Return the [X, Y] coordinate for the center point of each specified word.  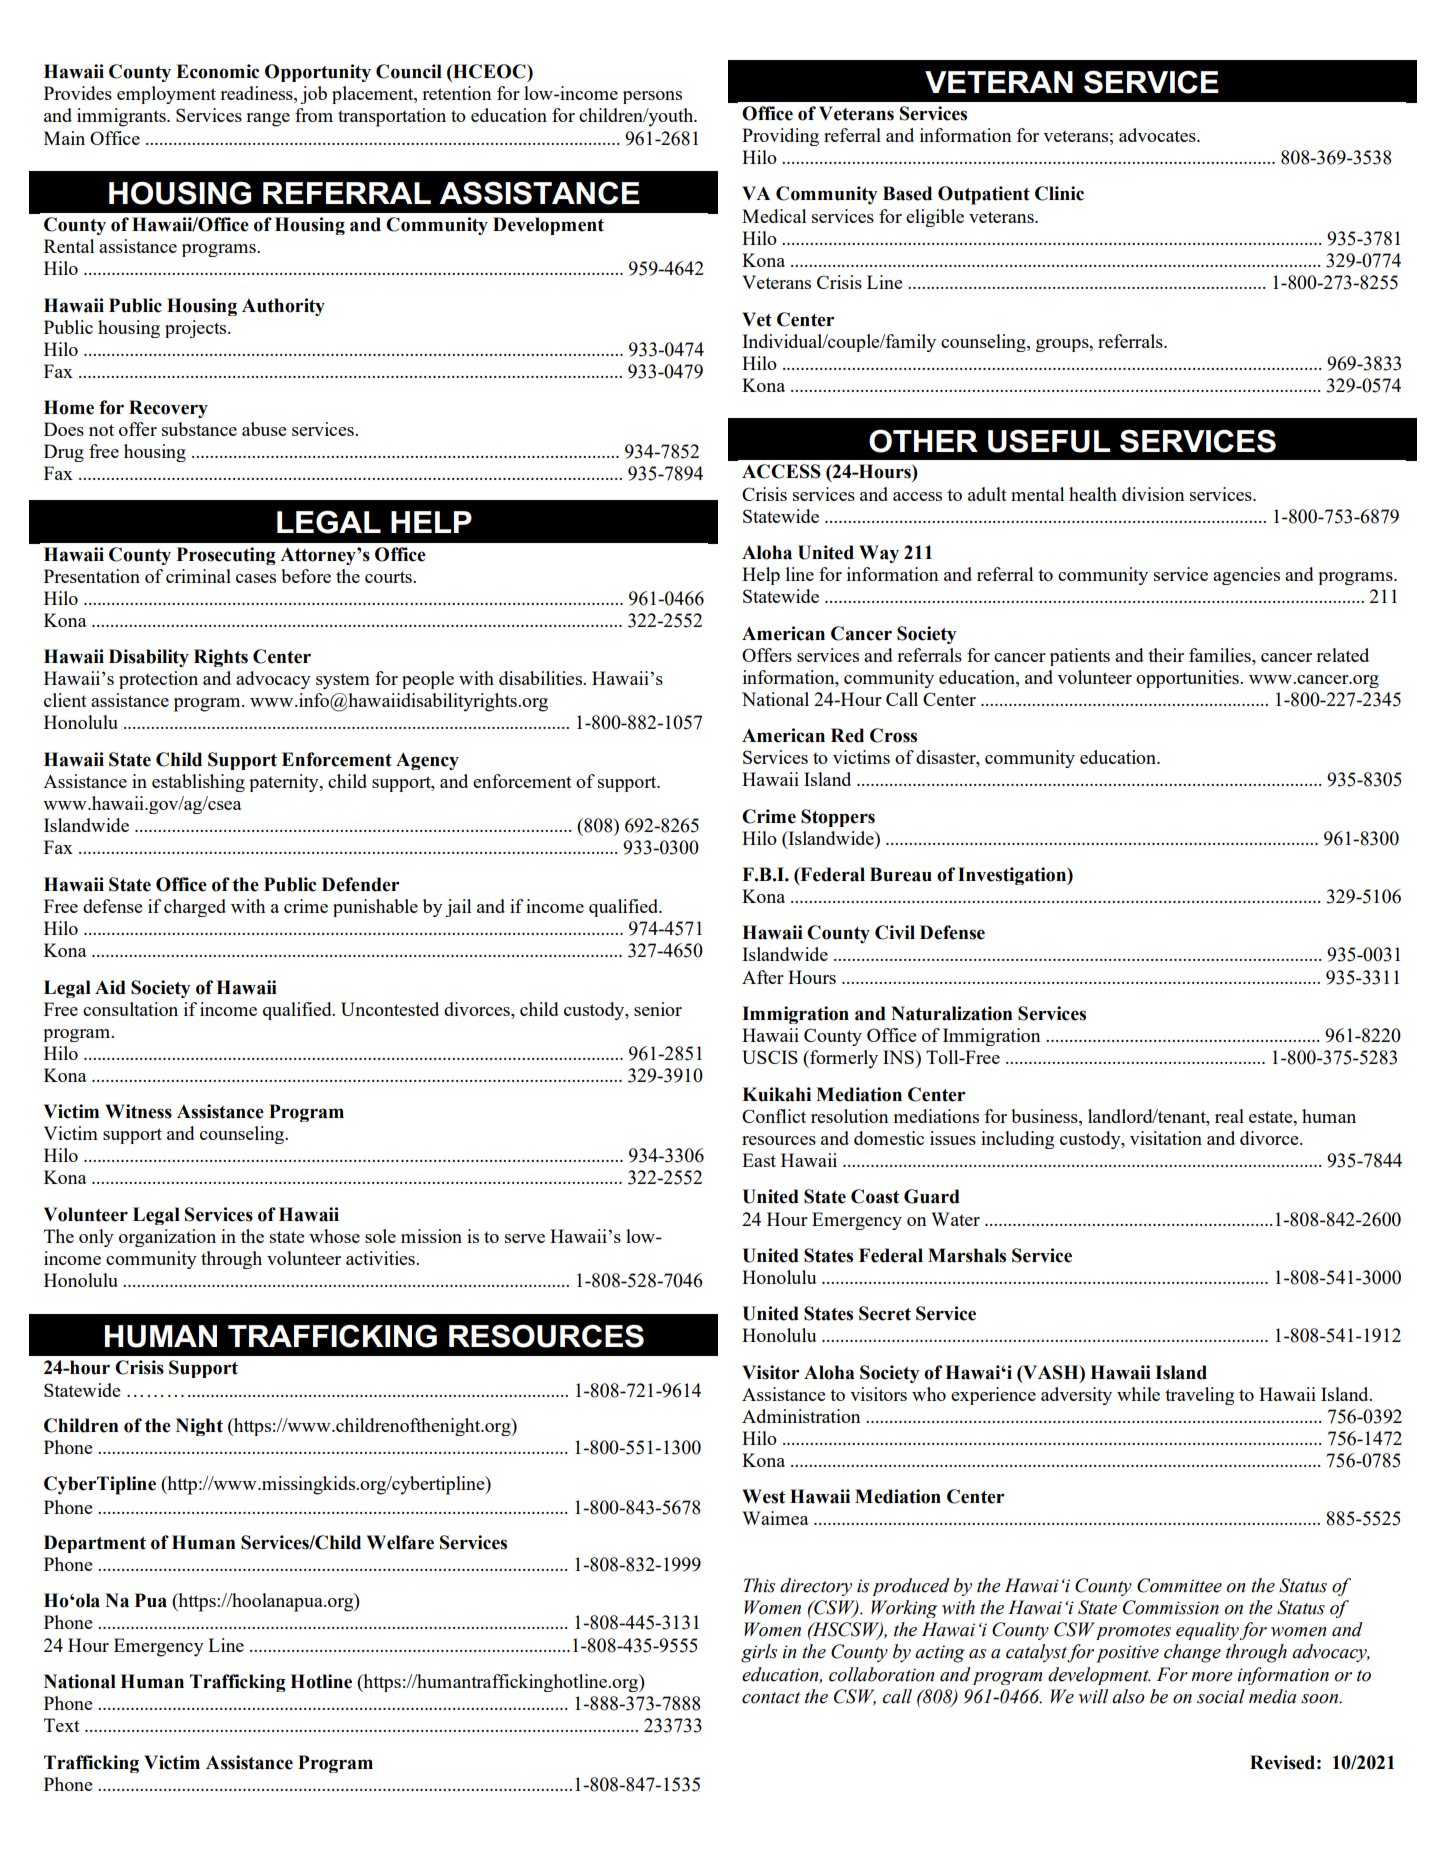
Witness [138, 1111]
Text [62, 1725]
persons [652, 97]
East [759, 1160]
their [1166, 655]
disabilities [541, 678]
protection [158, 680]
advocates [1158, 135]
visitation [1166, 1138]
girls [759, 1653]
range [268, 120]
